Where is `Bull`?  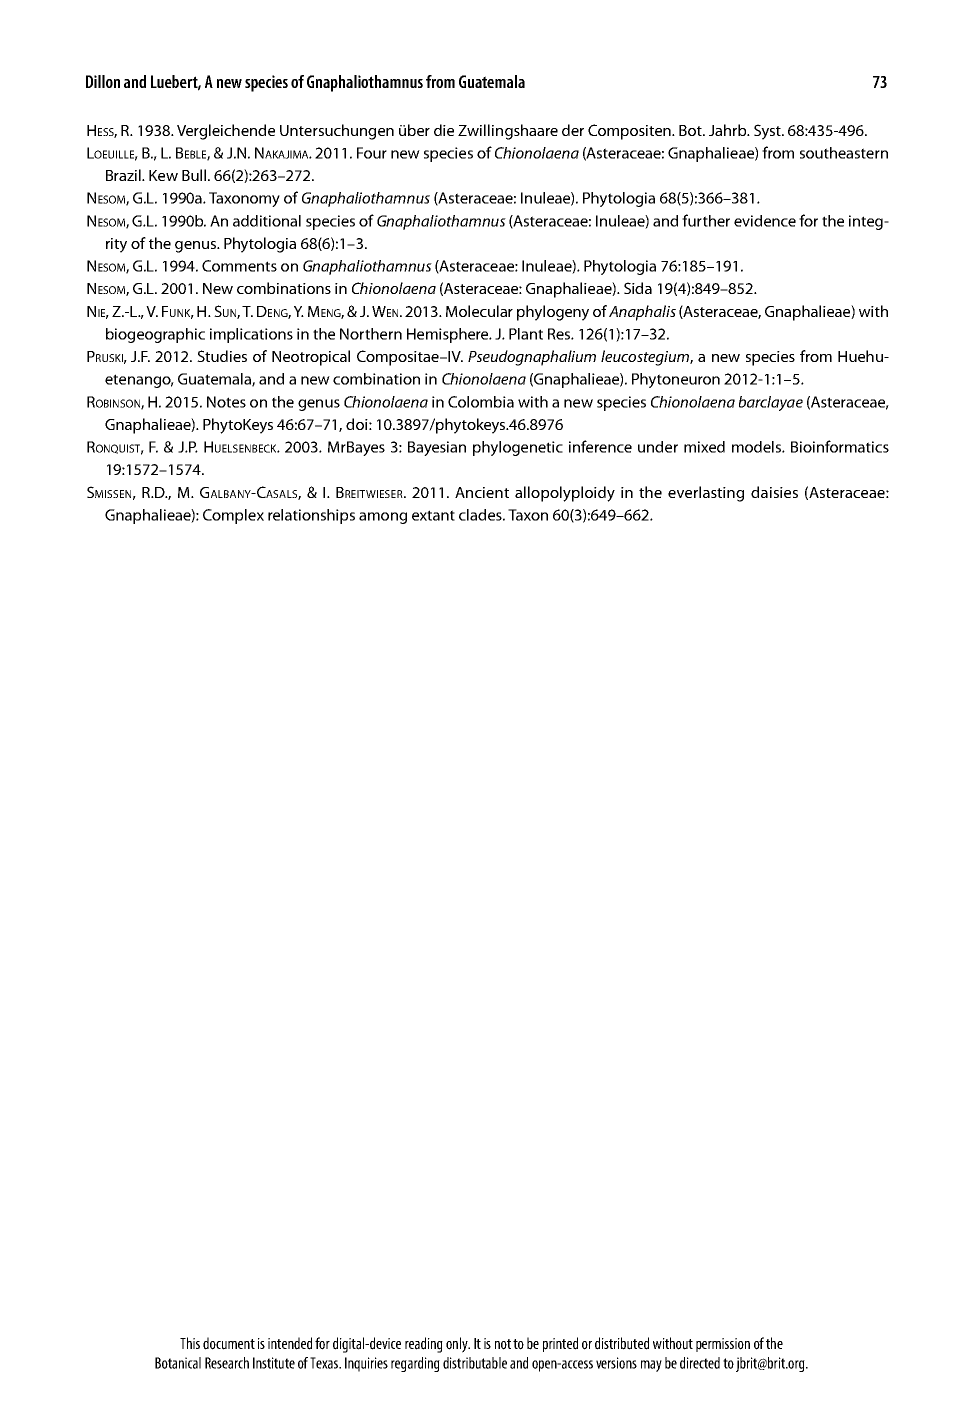
Bull is located at coordinates (194, 175).
